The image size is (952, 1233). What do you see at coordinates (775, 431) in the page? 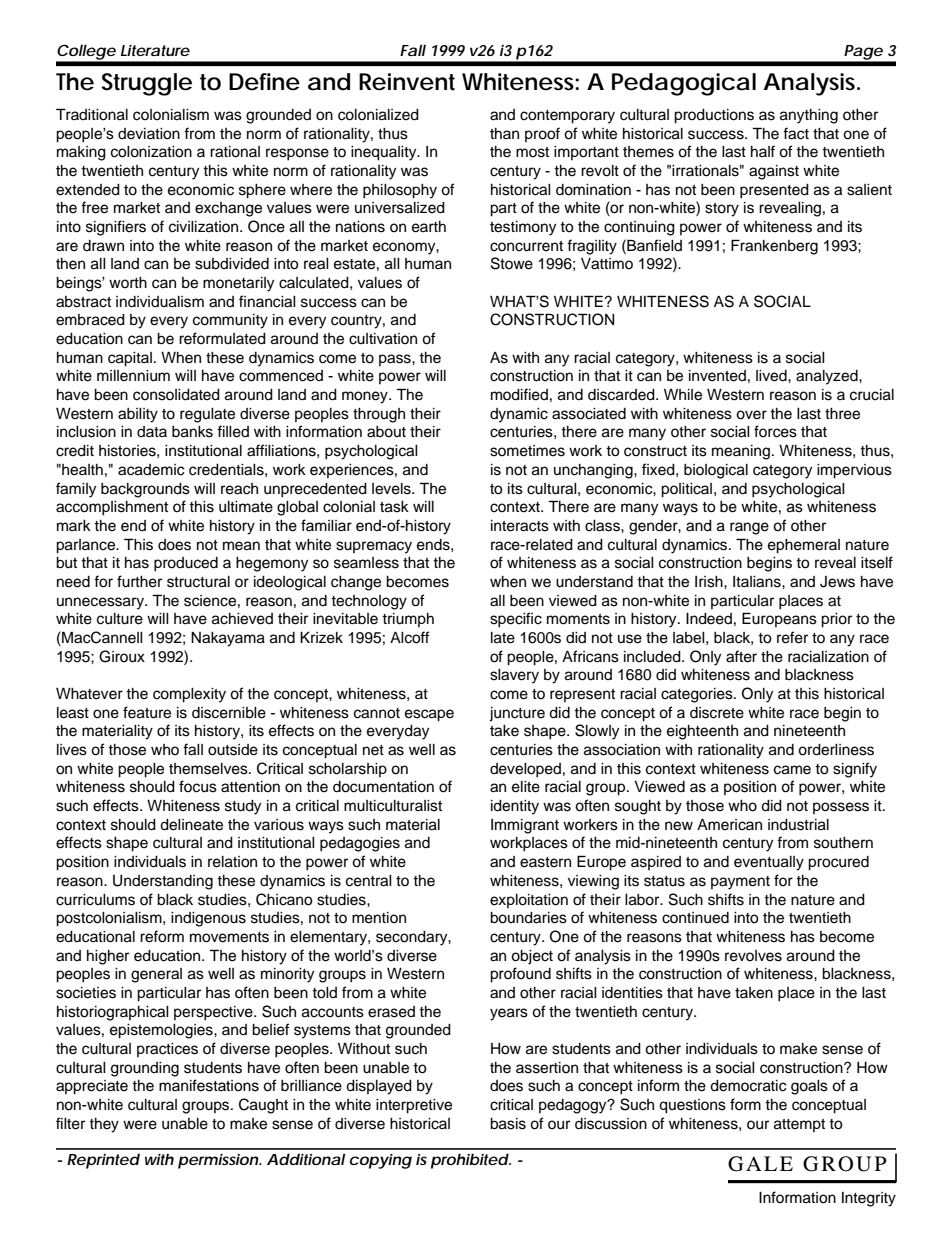
I see `forces` at bounding box center [775, 431].
